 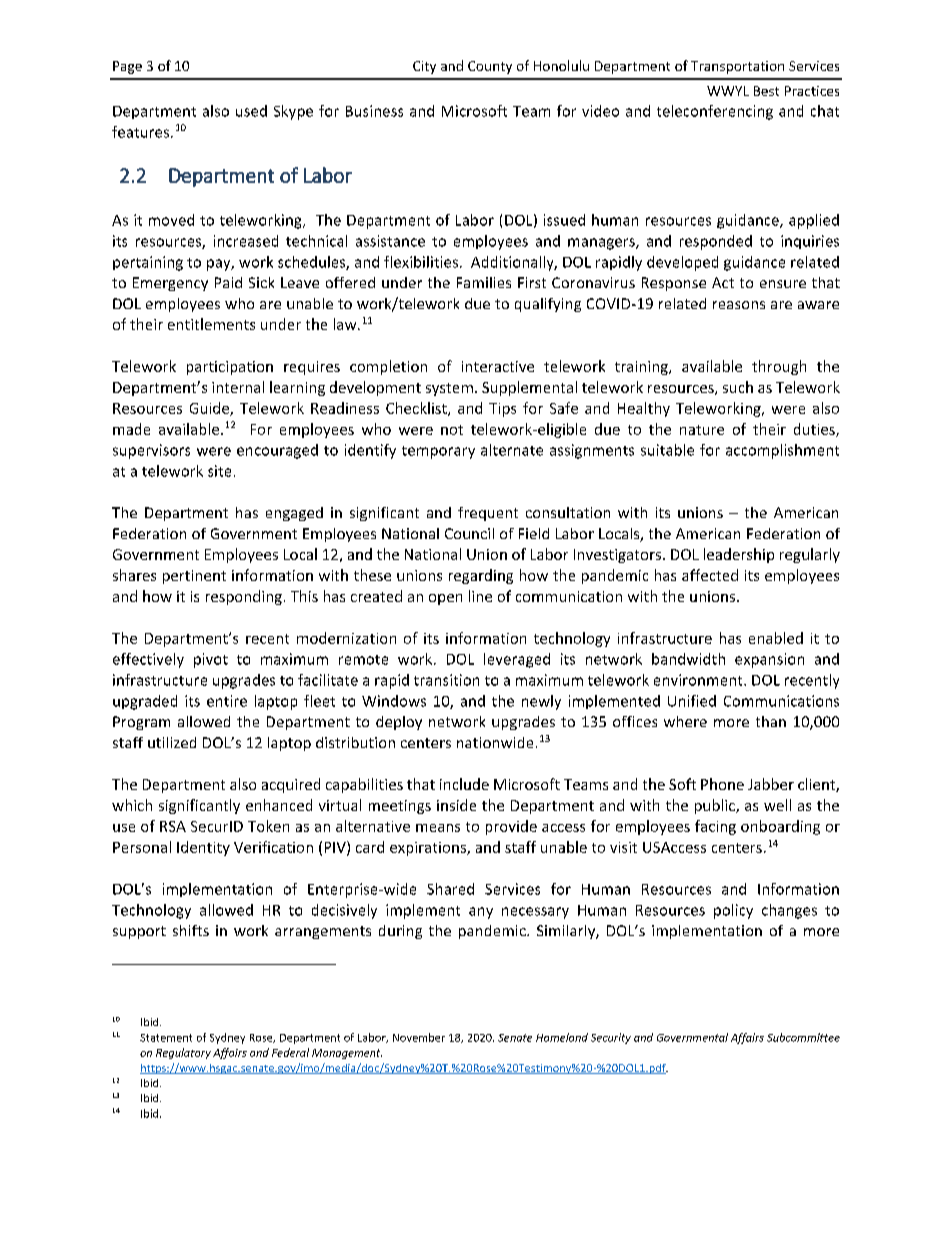 I want to click on Phone, so click(x=722, y=784).
